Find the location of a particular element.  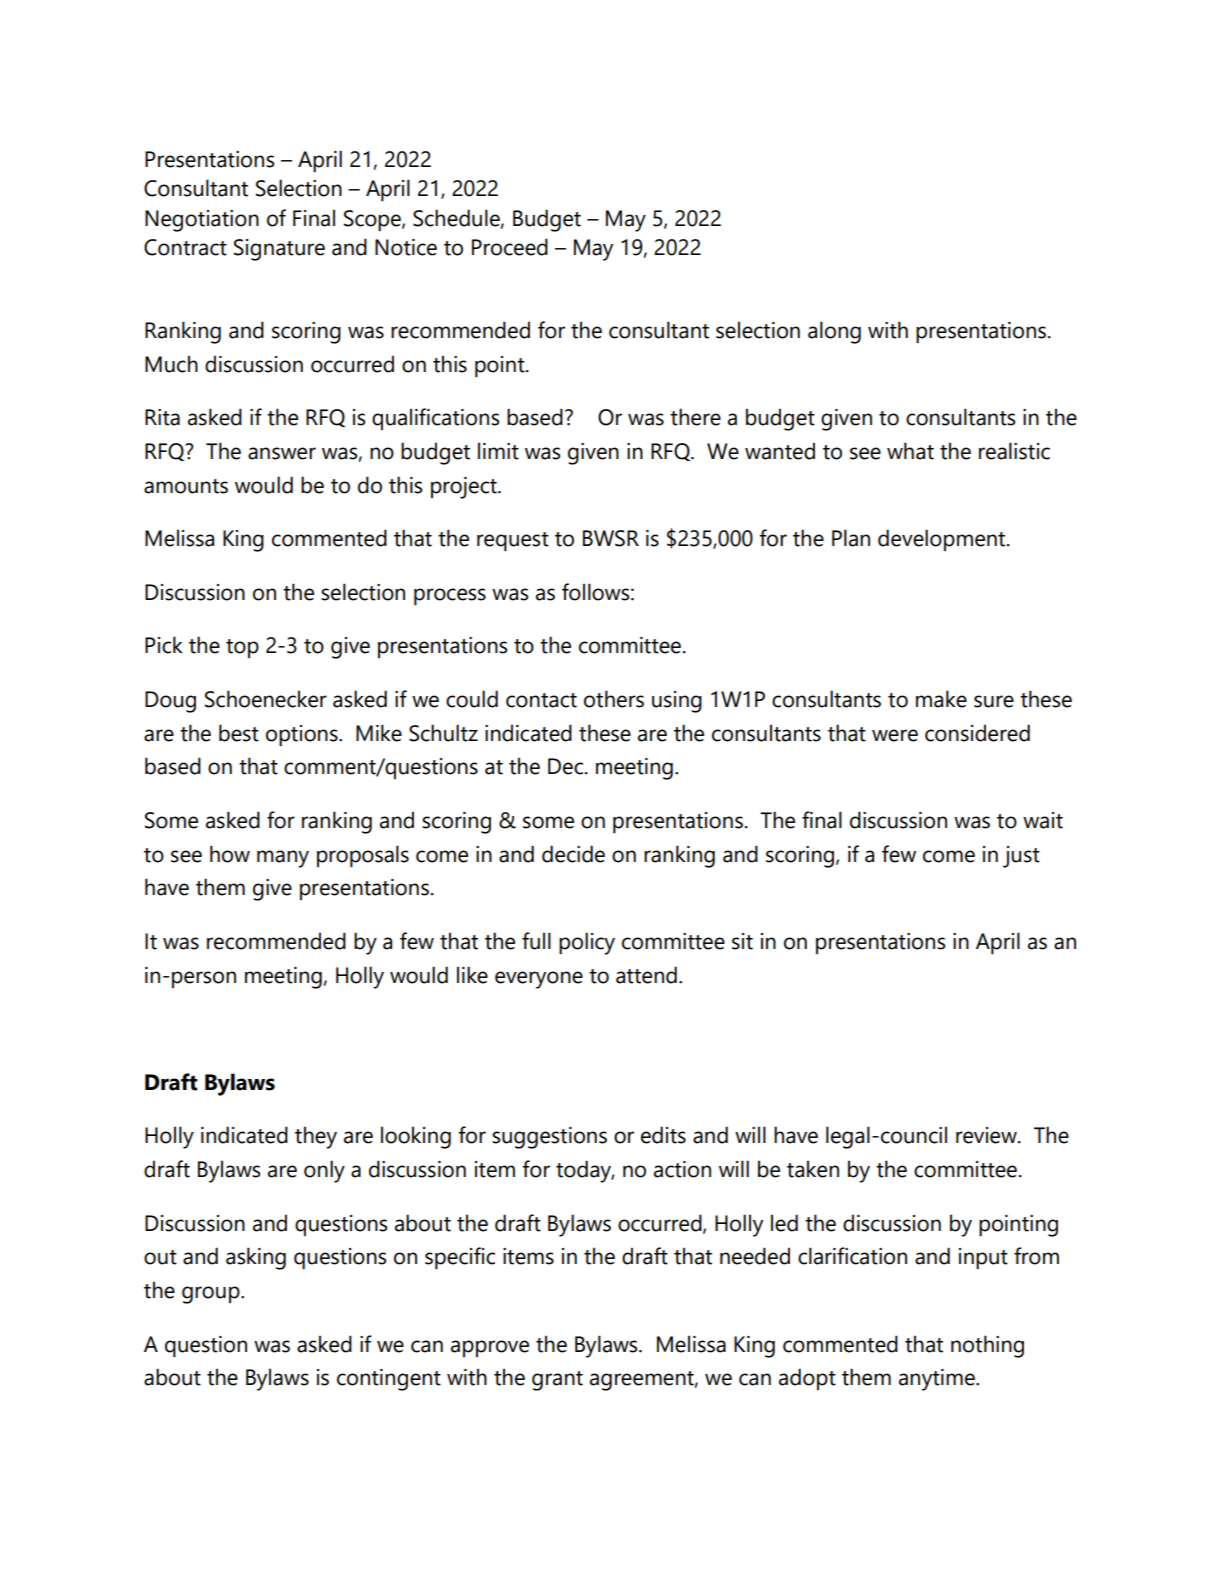

were is located at coordinates (895, 735).
